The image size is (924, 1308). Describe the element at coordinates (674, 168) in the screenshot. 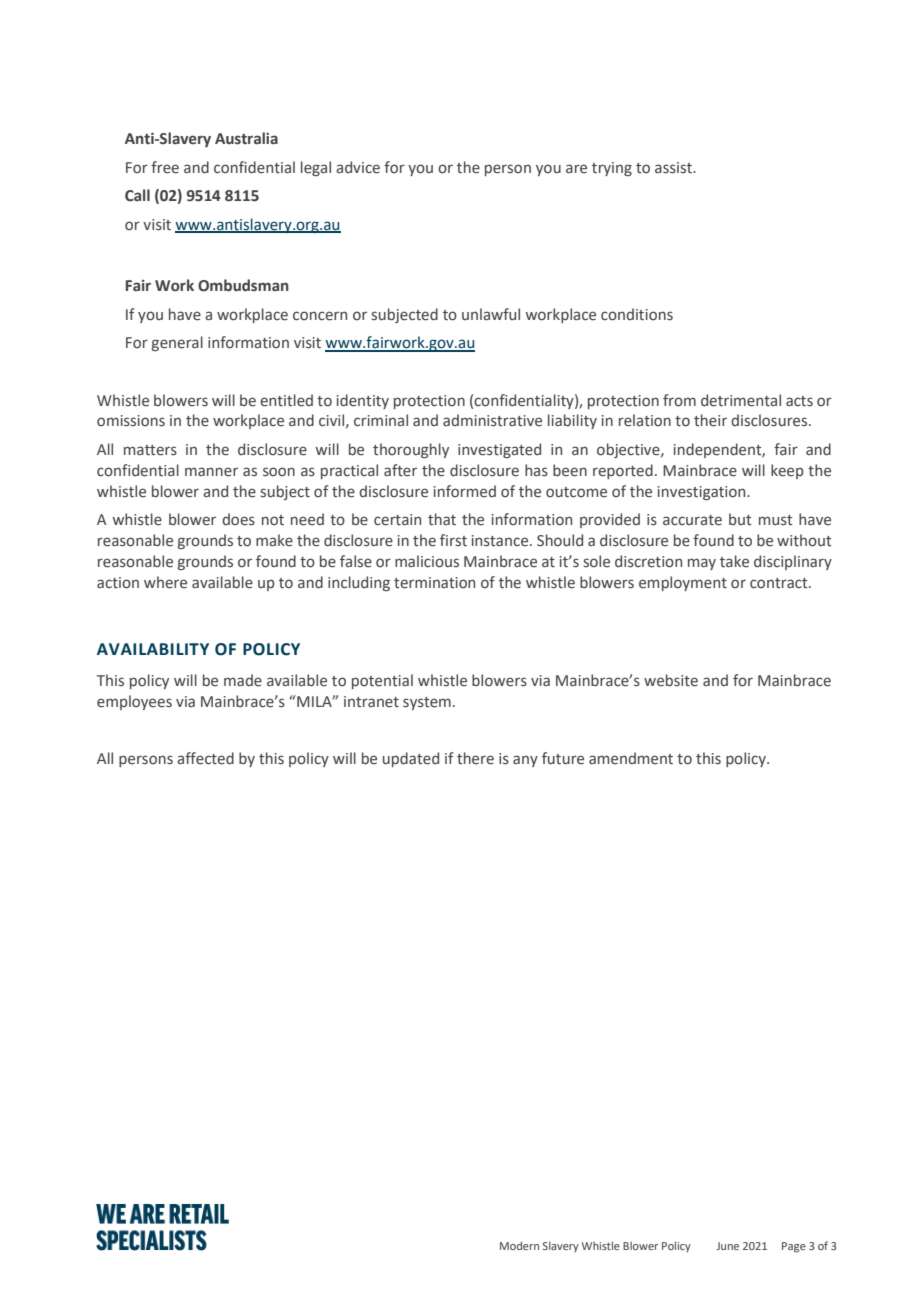

I see `assist` at that location.
